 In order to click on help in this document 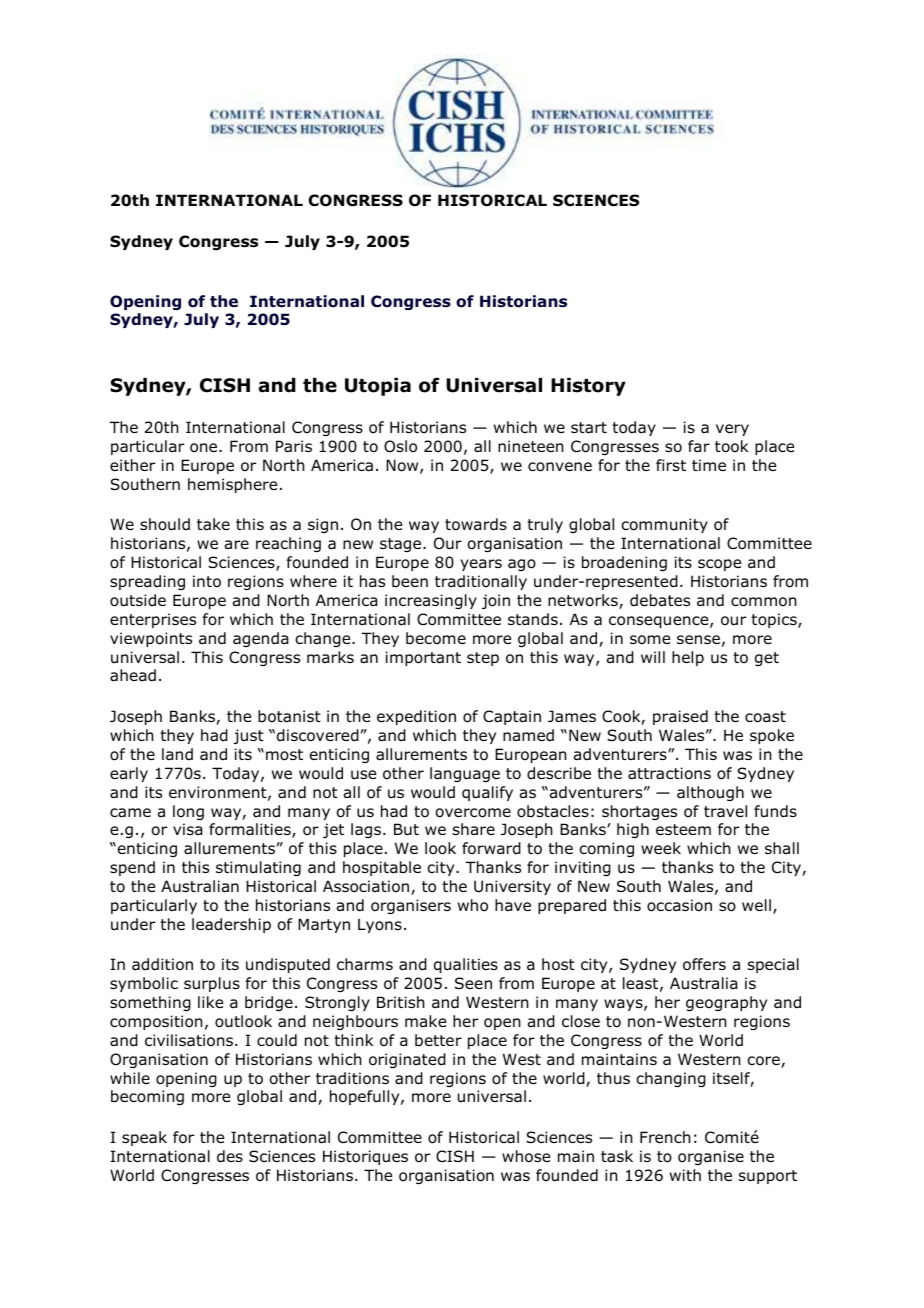, I will do `click(688, 658)`.
